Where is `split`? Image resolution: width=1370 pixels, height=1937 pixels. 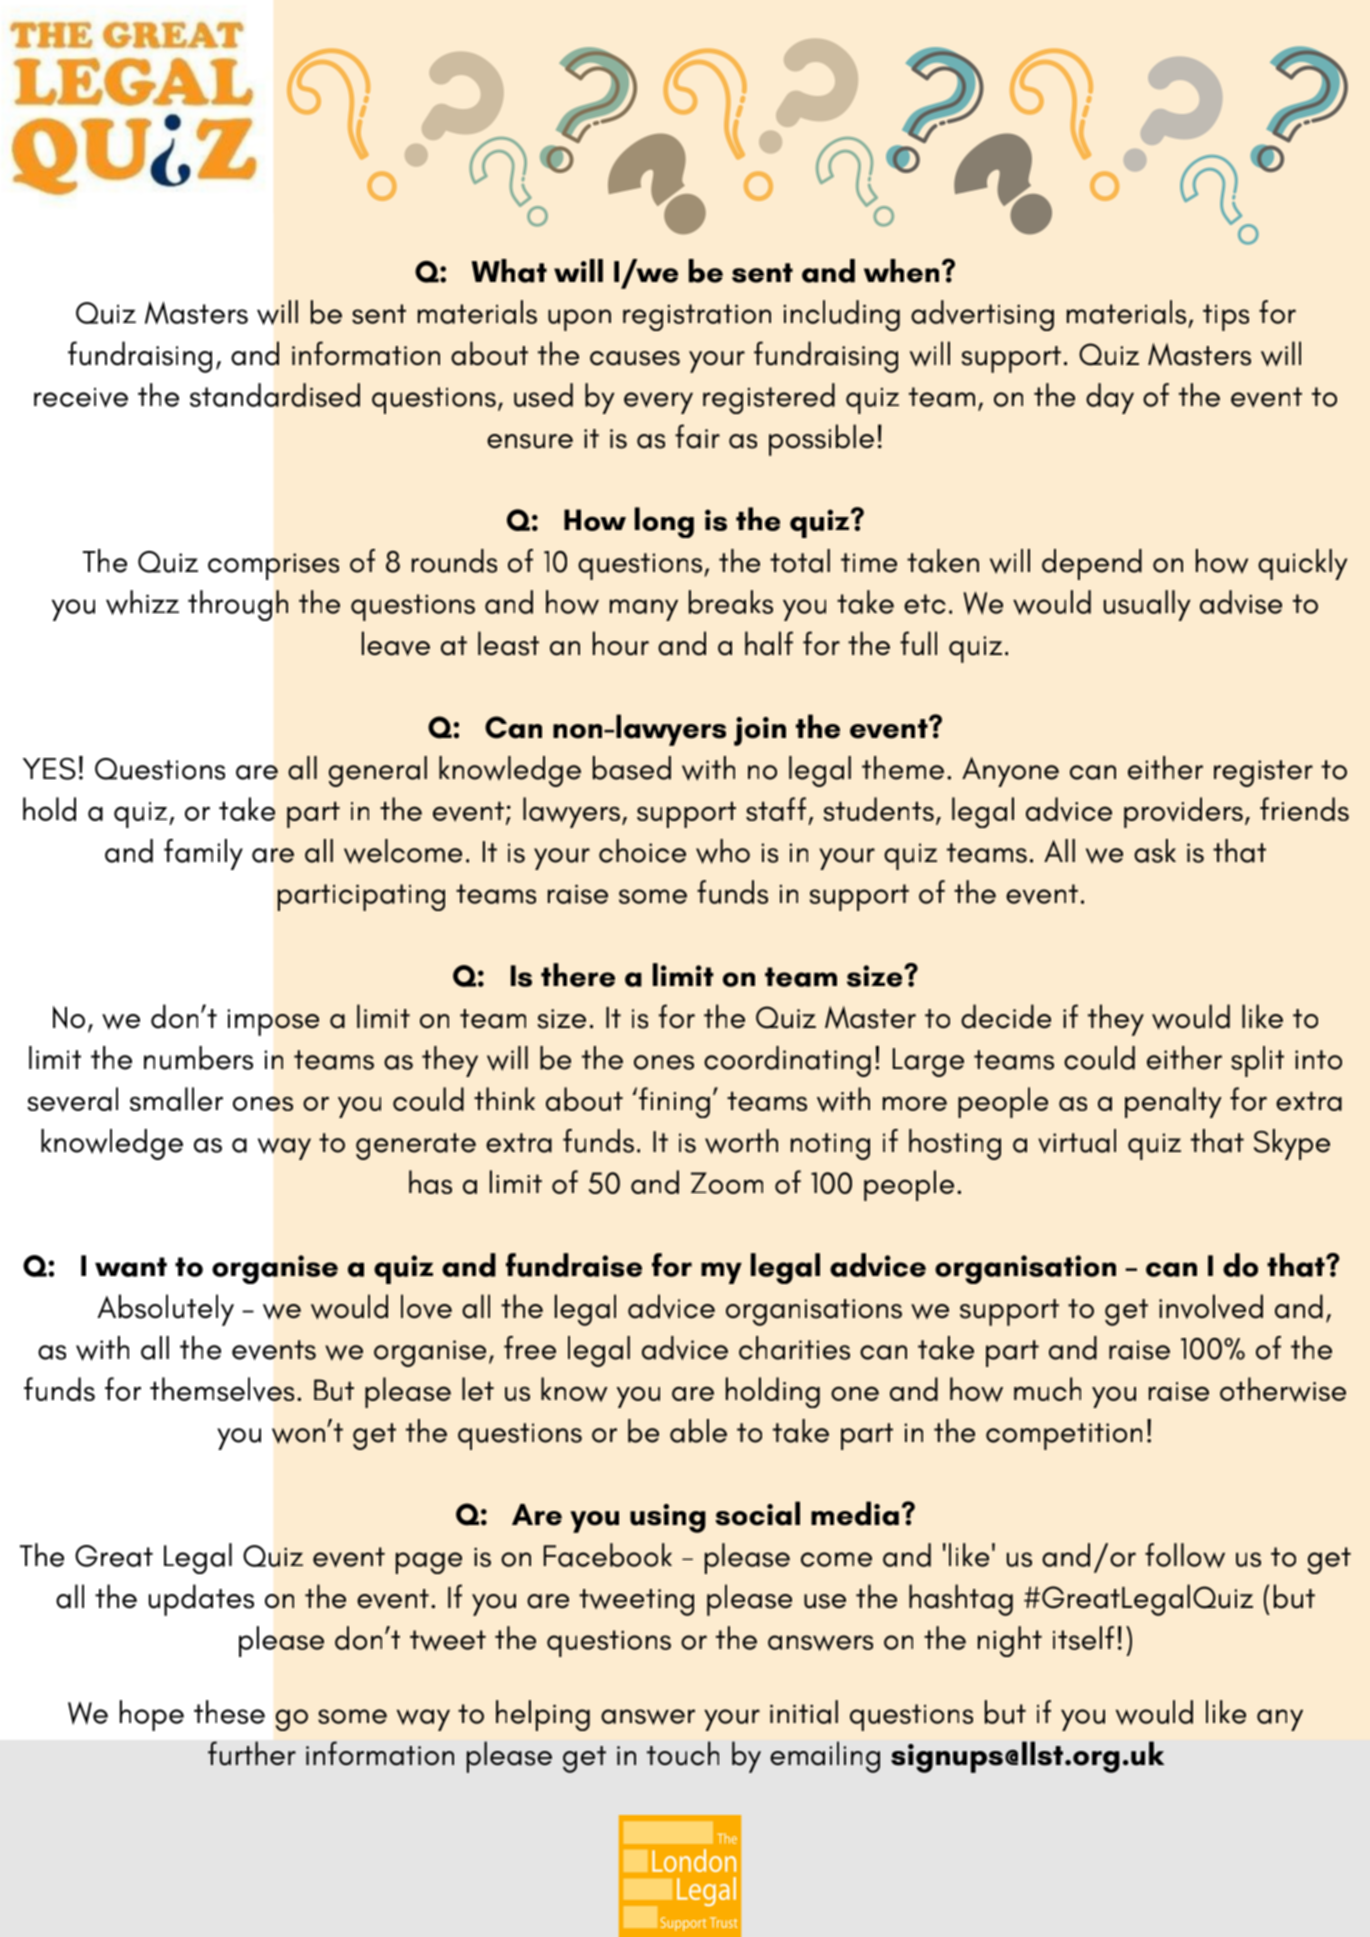 split is located at coordinates (1257, 1061).
